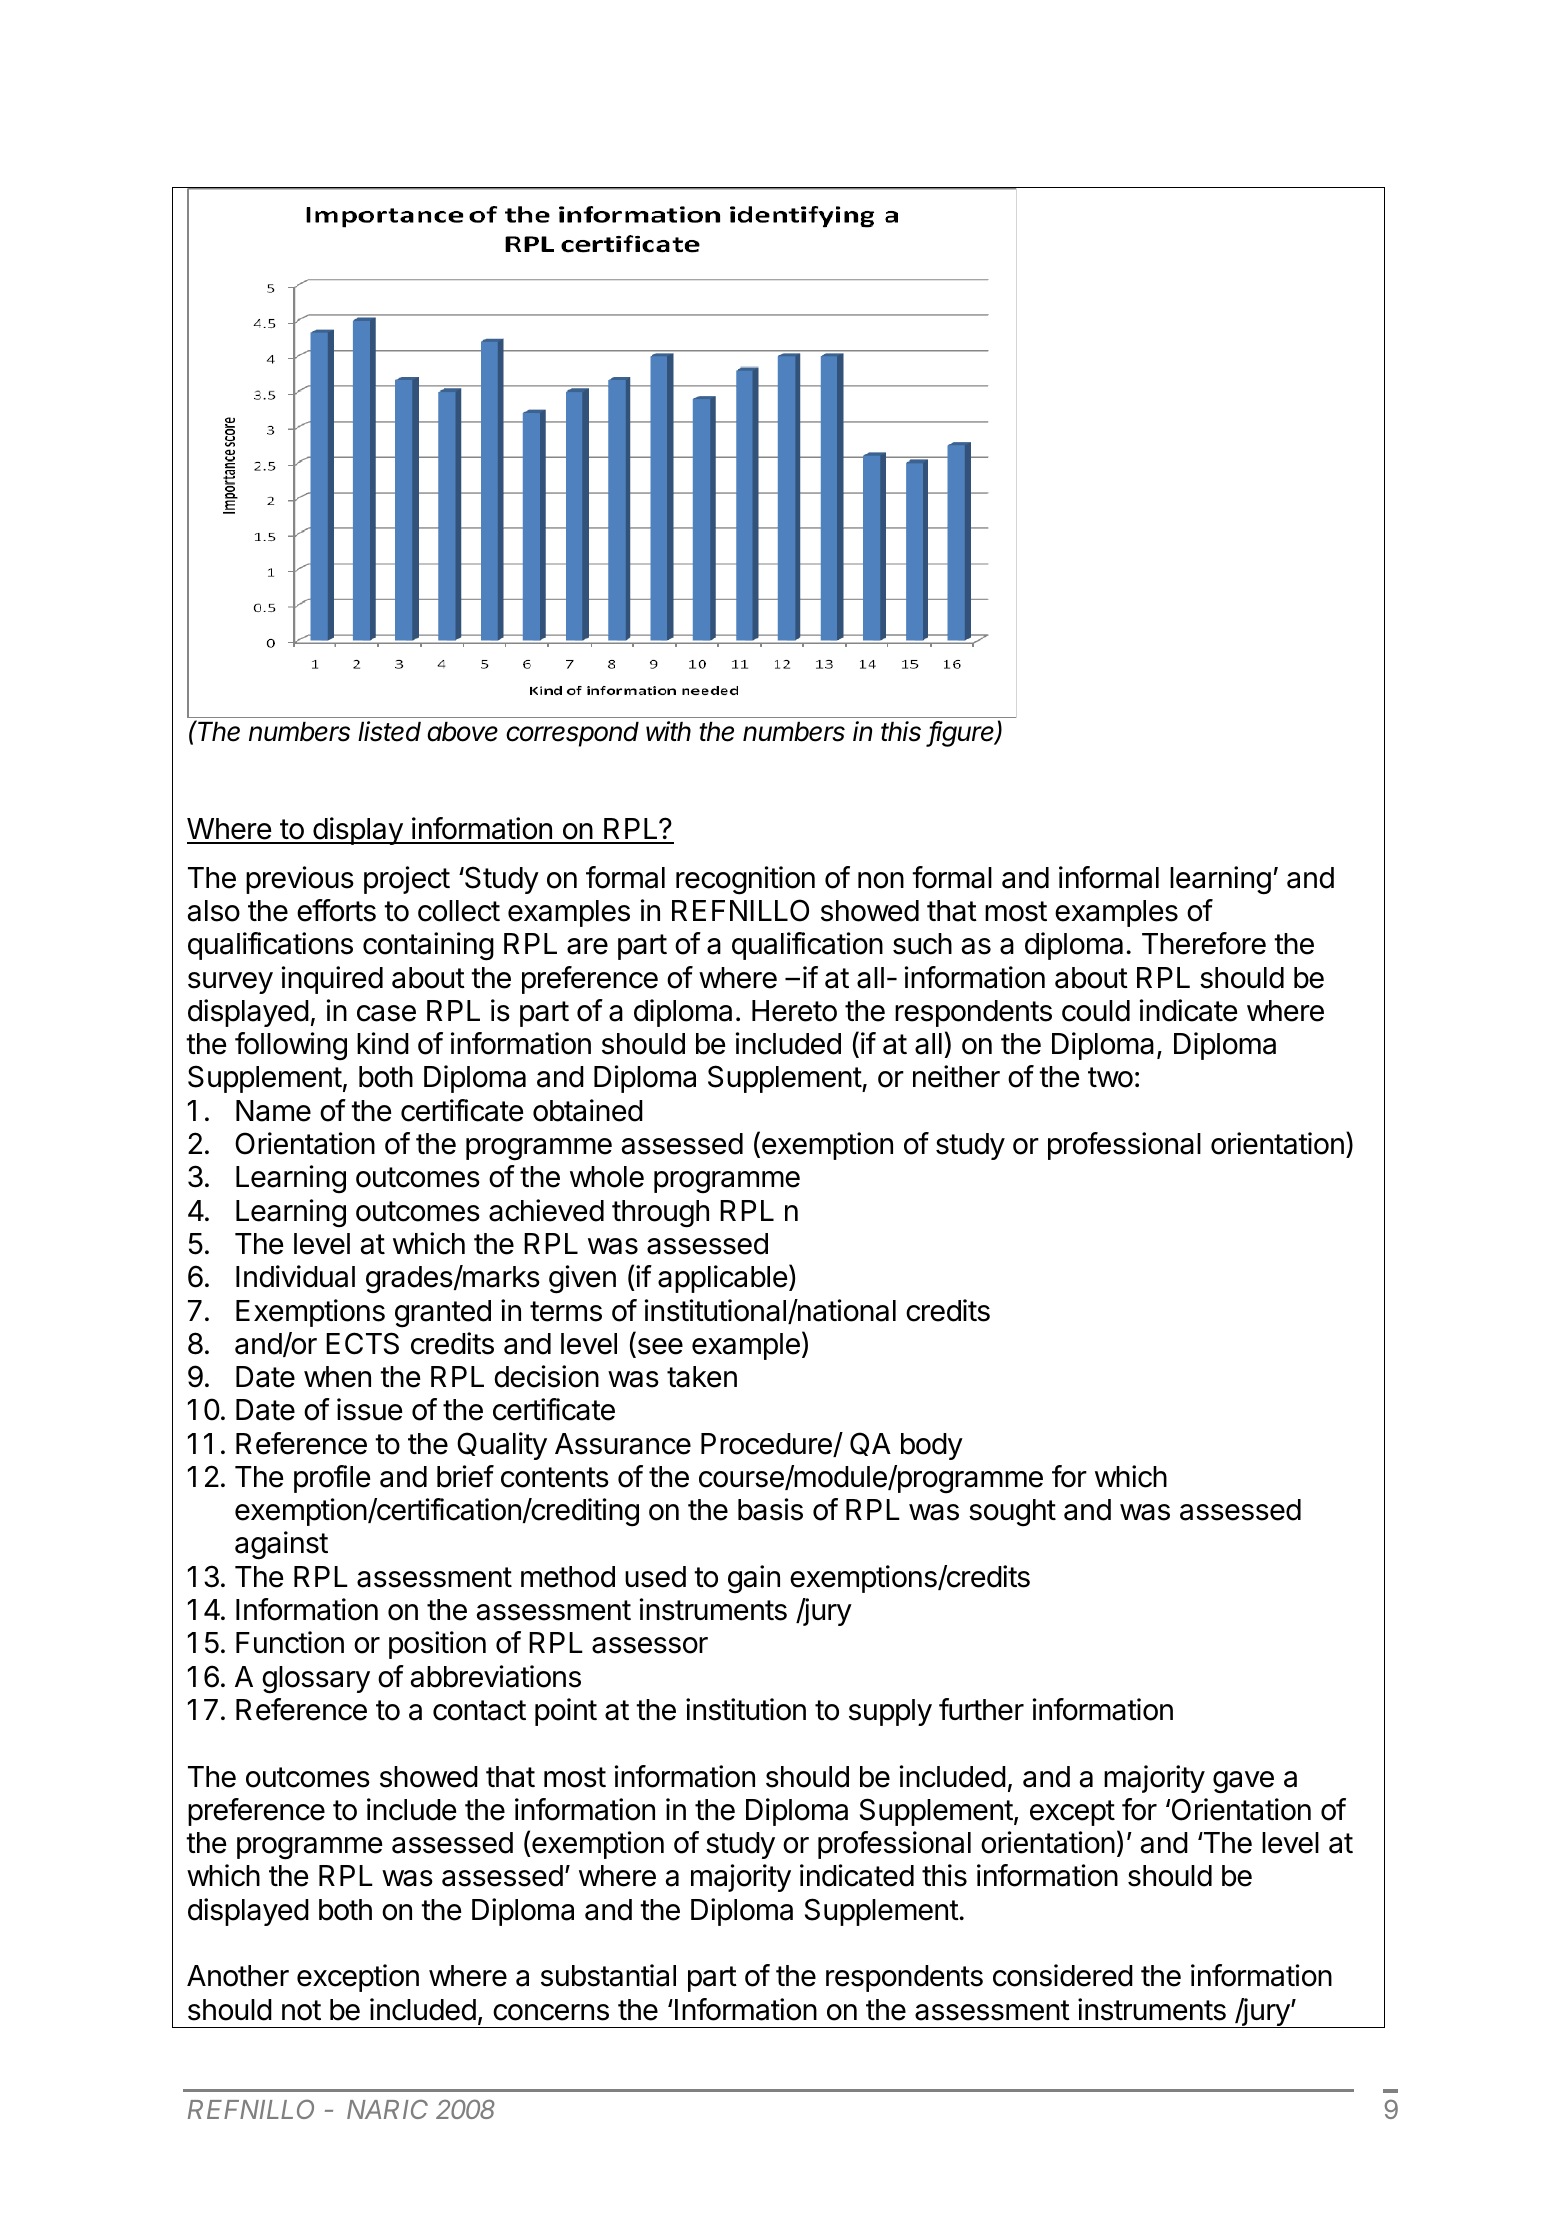 The height and width of the screenshot is (2216, 1567). Describe the element at coordinates (291, 1046) in the screenshot. I see `following` at that location.
